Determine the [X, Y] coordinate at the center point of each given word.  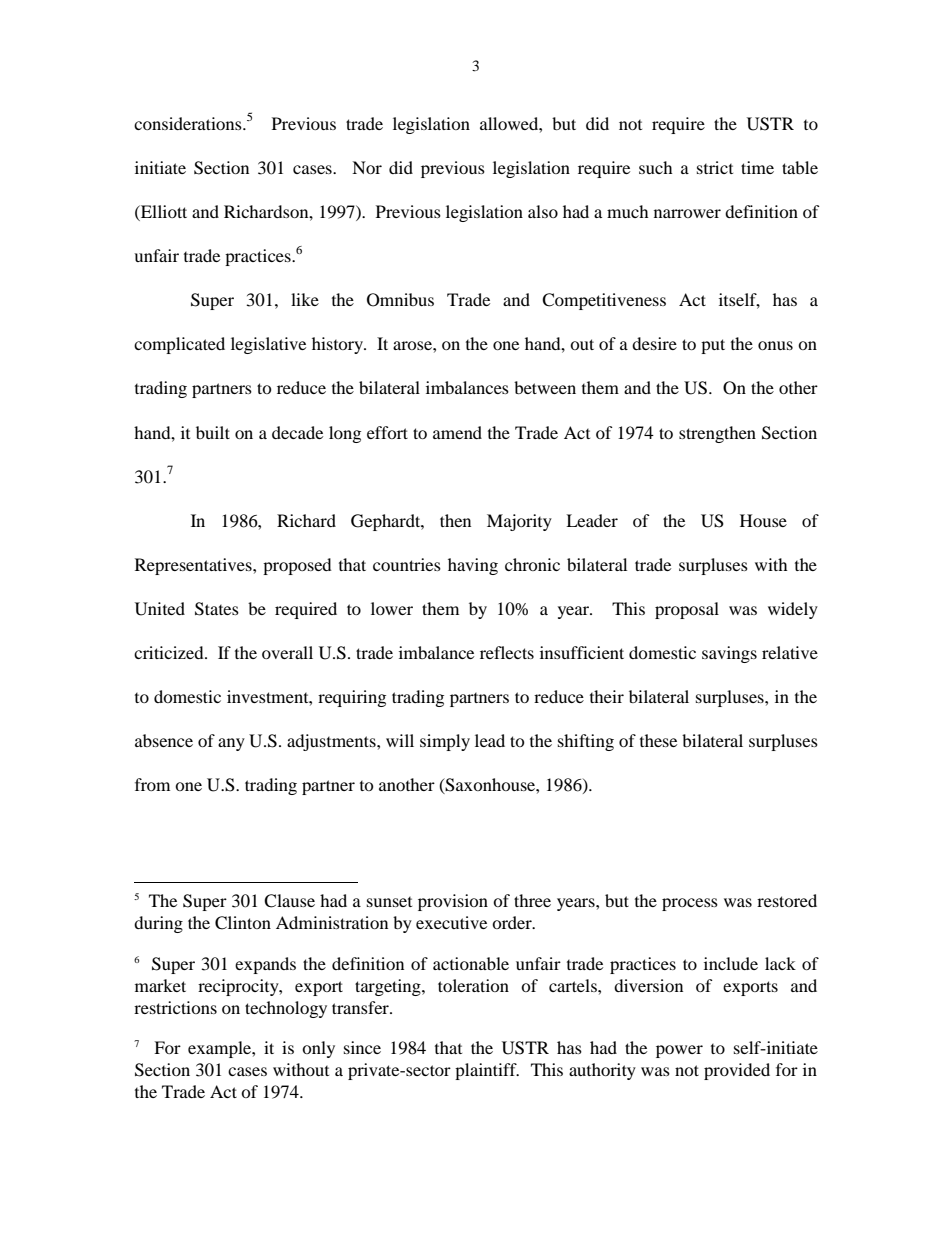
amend [457, 432]
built [213, 432]
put [713, 346]
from [152, 784]
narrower [687, 213]
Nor [367, 167]
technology [286, 1009]
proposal [687, 610]
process [690, 904]
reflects [507, 652]
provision [453, 902]
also [543, 211]
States [217, 609]
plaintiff [487, 1071]
